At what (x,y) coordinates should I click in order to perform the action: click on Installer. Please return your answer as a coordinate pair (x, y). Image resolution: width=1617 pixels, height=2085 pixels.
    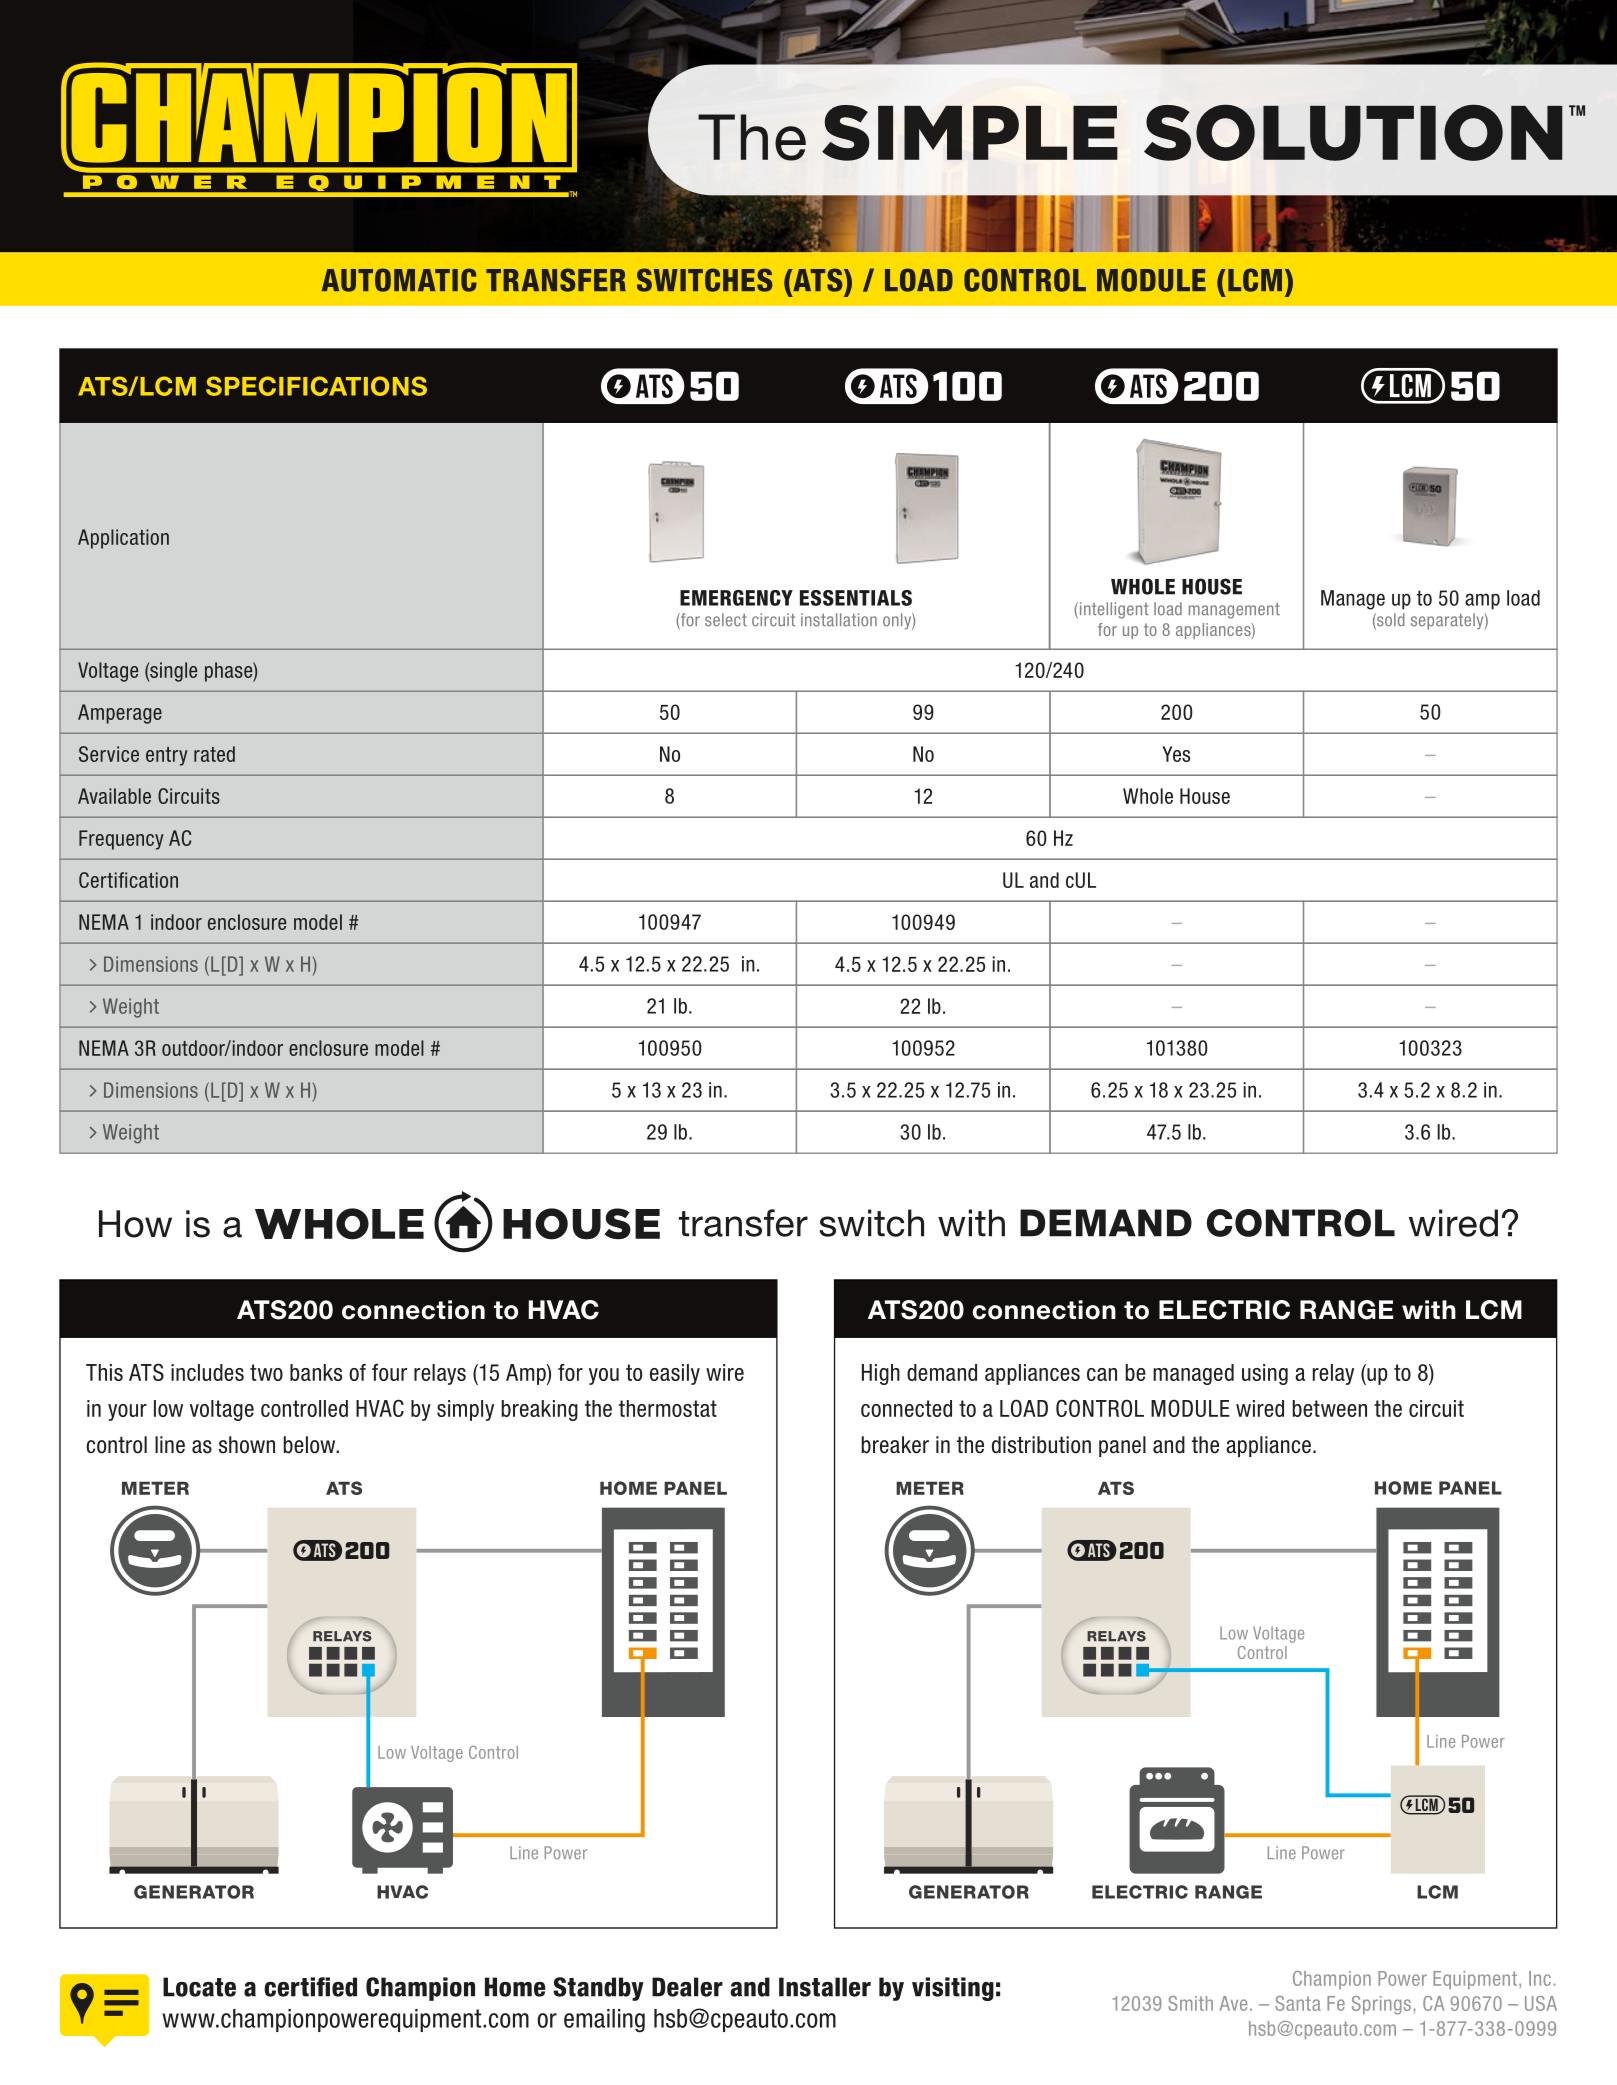
    Looking at the image, I should click on (825, 1987).
